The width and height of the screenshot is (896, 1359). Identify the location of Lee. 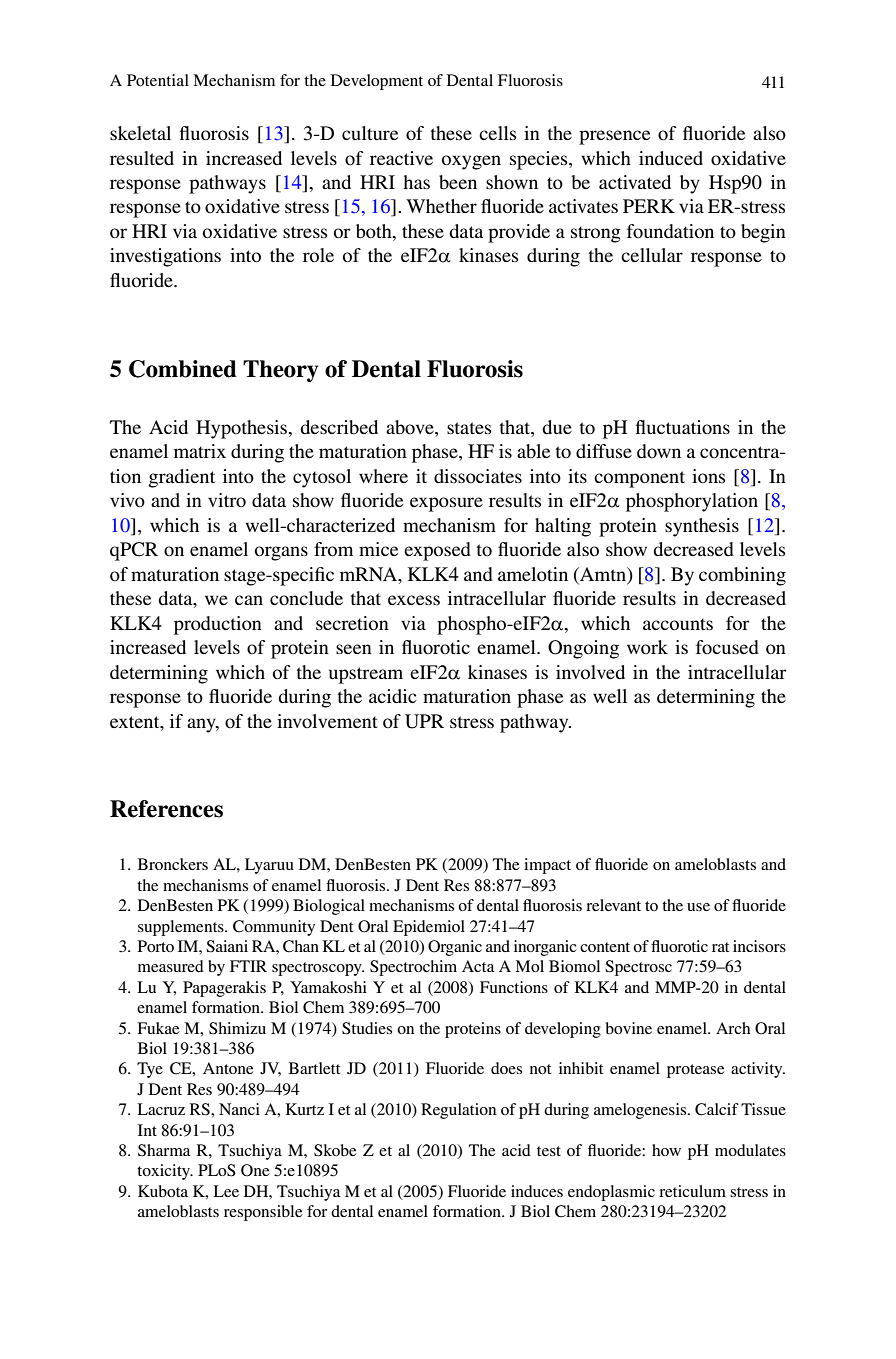
(226, 1191).
